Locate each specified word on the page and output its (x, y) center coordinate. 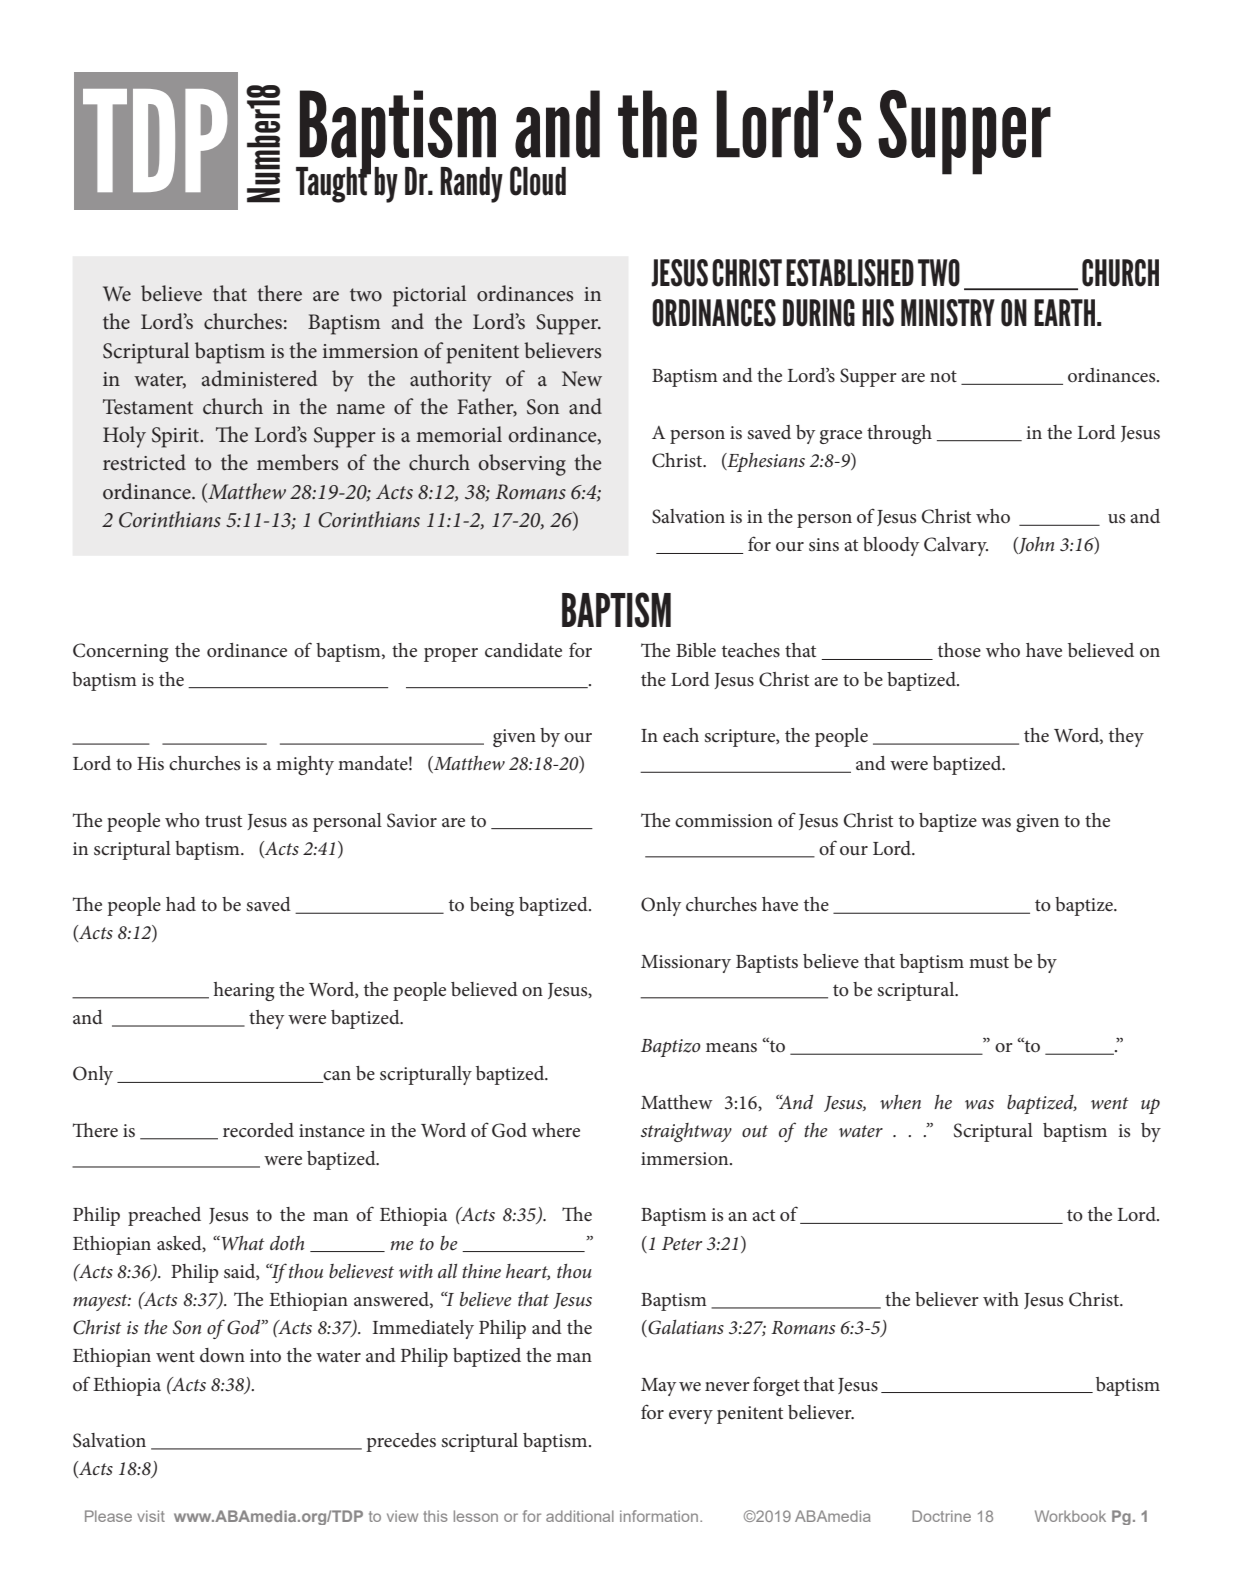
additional (580, 1516)
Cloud (538, 181)
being (492, 906)
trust (223, 821)
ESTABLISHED (850, 273)
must (989, 962)
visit (151, 1516)
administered (260, 378)
